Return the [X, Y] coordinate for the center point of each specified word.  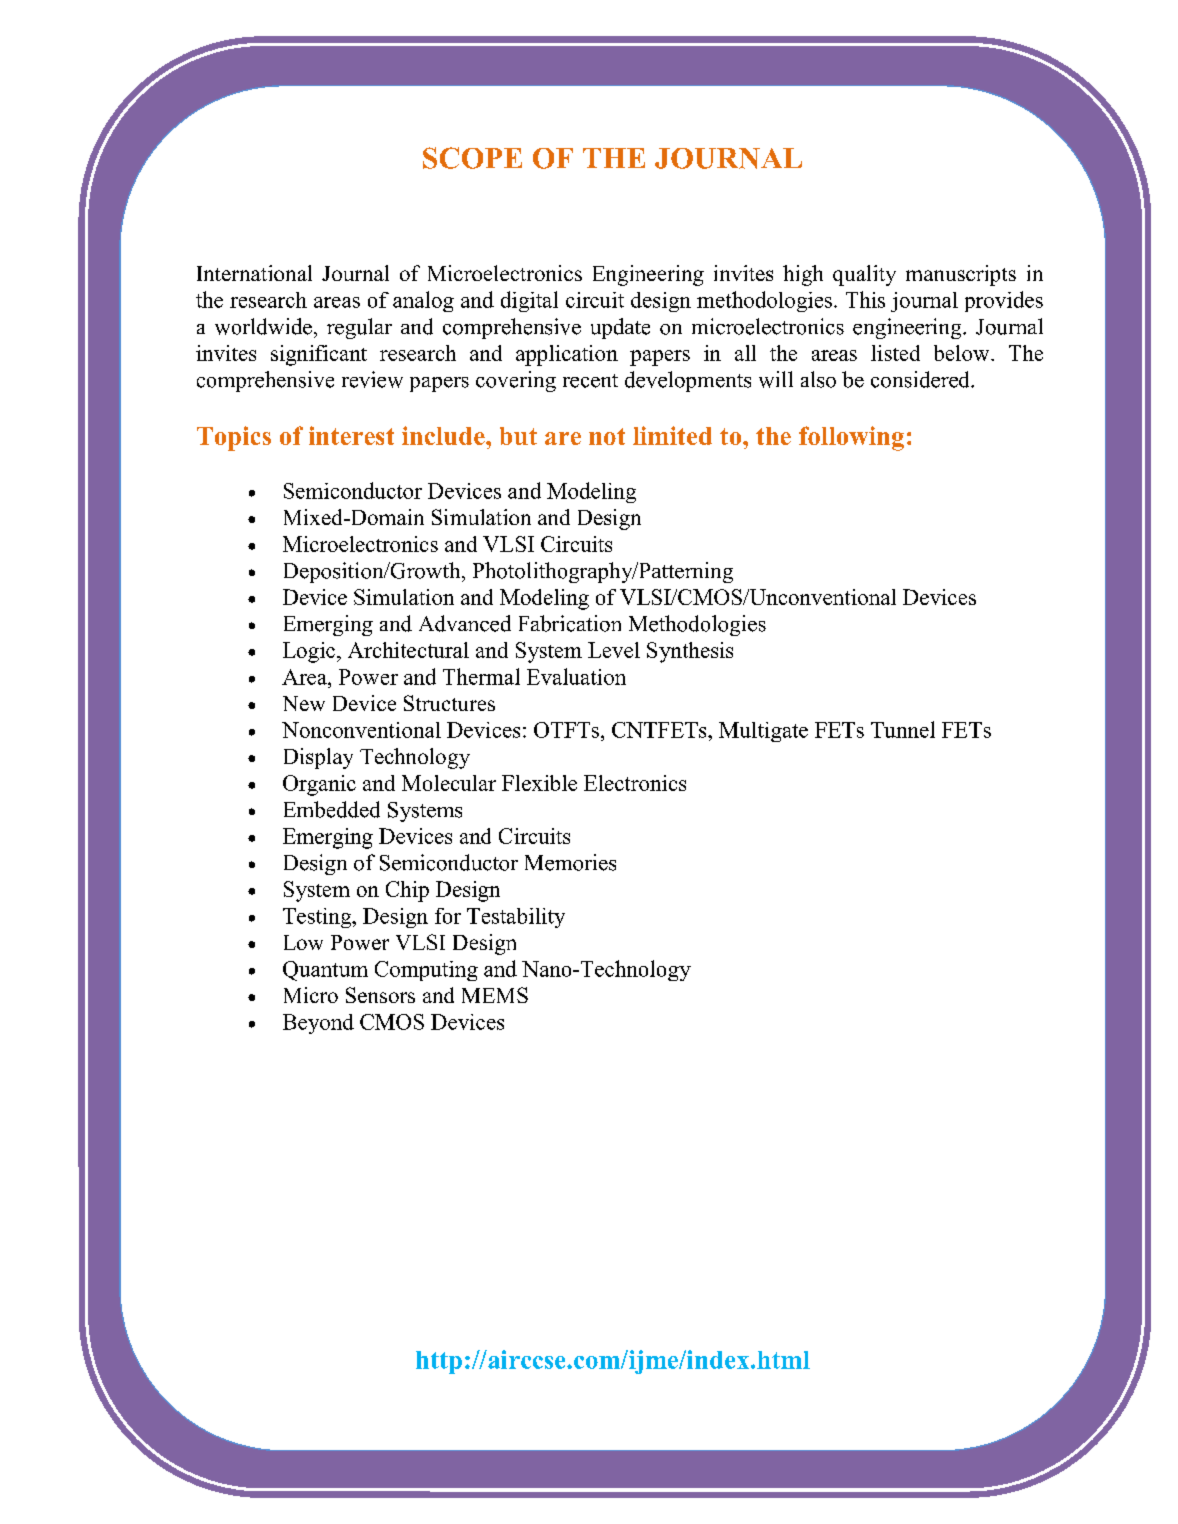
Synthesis [690, 652]
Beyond [318, 1024]
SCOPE [472, 158]
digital [529, 301]
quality [864, 275]
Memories [570, 862]
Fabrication [570, 623]
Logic [309, 652]
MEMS [495, 995]
